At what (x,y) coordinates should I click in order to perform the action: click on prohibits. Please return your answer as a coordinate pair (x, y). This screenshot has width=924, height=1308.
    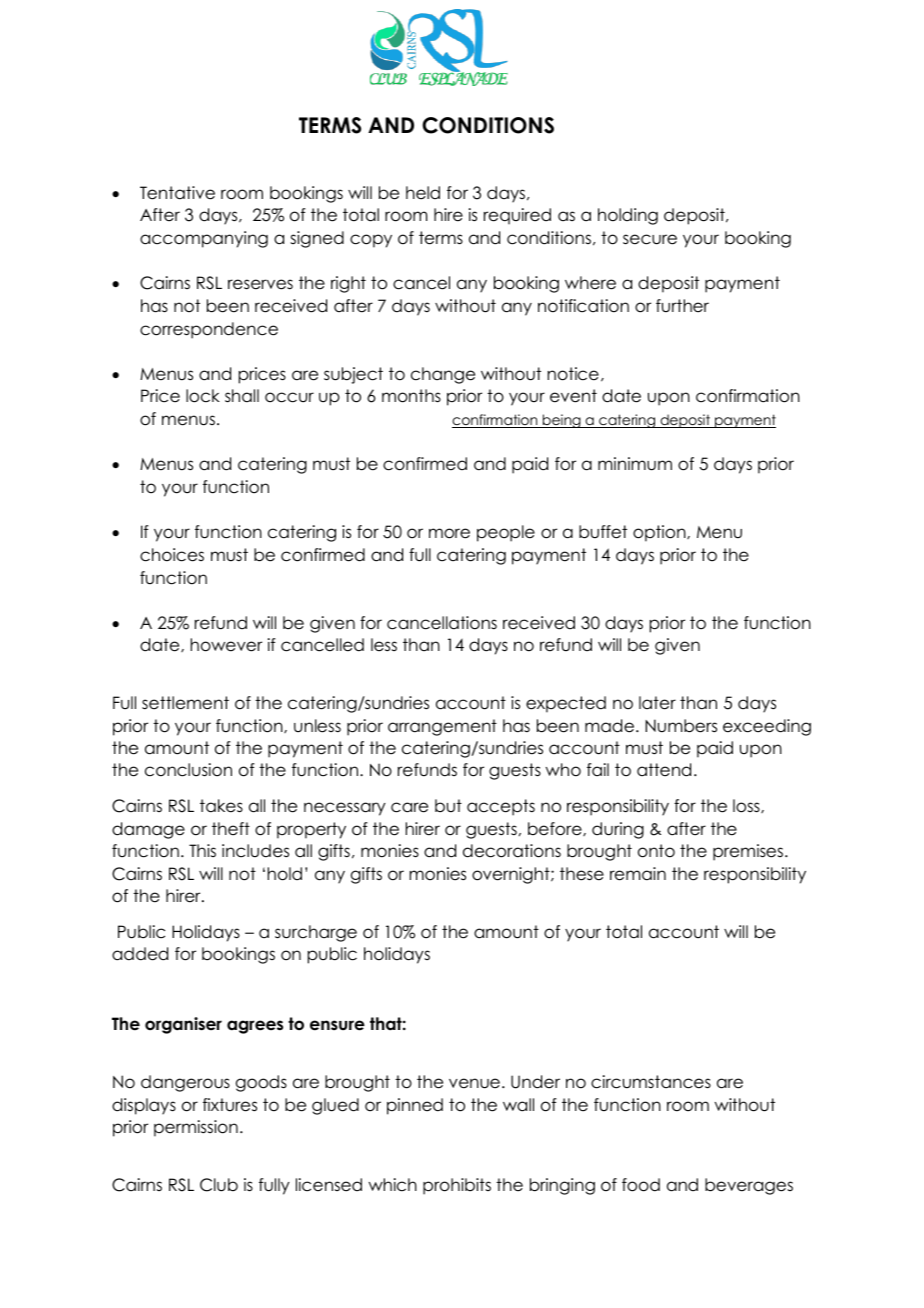
    Looking at the image, I should click on (457, 1186).
